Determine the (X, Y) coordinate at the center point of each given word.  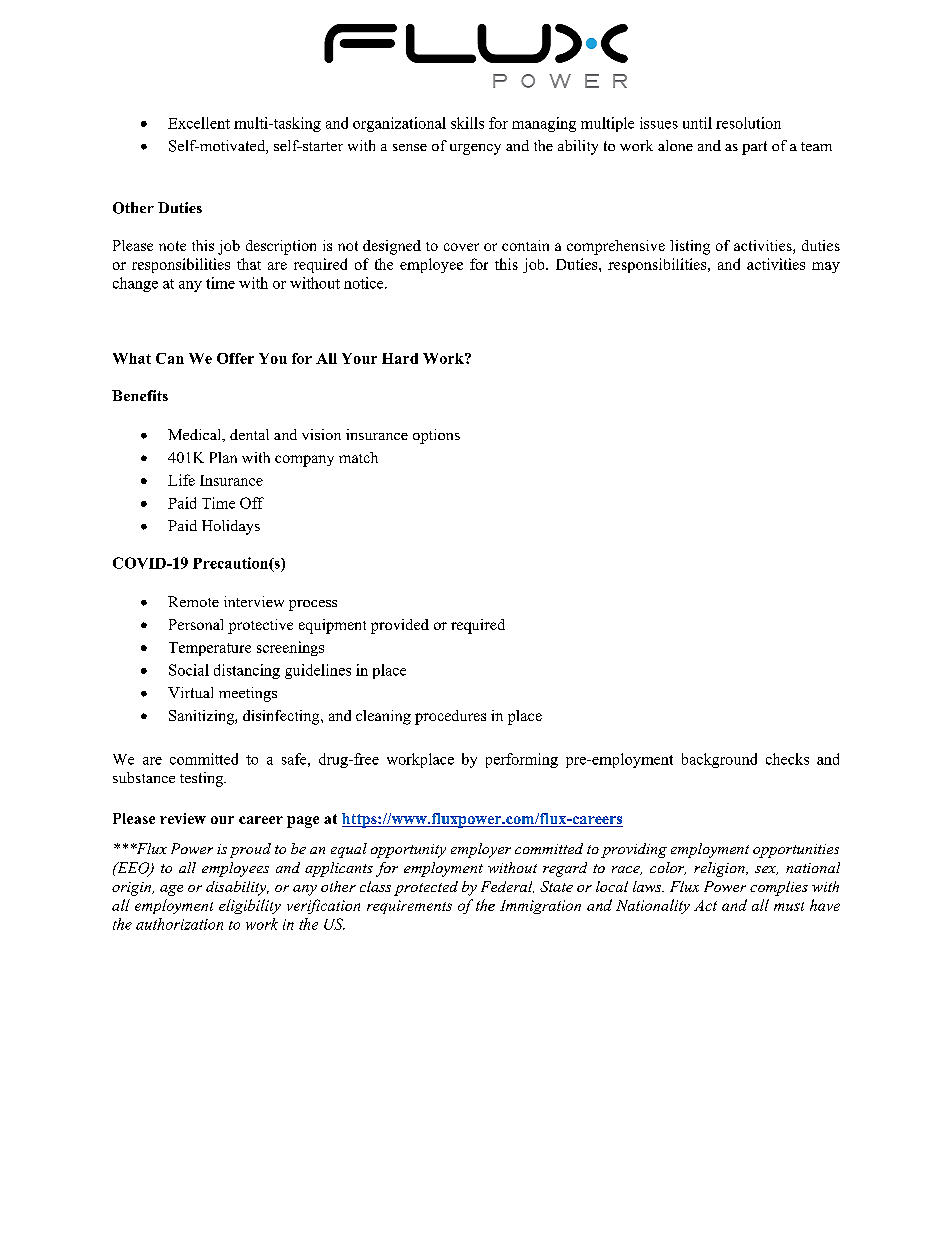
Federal (507, 887)
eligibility (250, 906)
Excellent (199, 123)
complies (779, 888)
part (754, 148)
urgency (475, 149)
